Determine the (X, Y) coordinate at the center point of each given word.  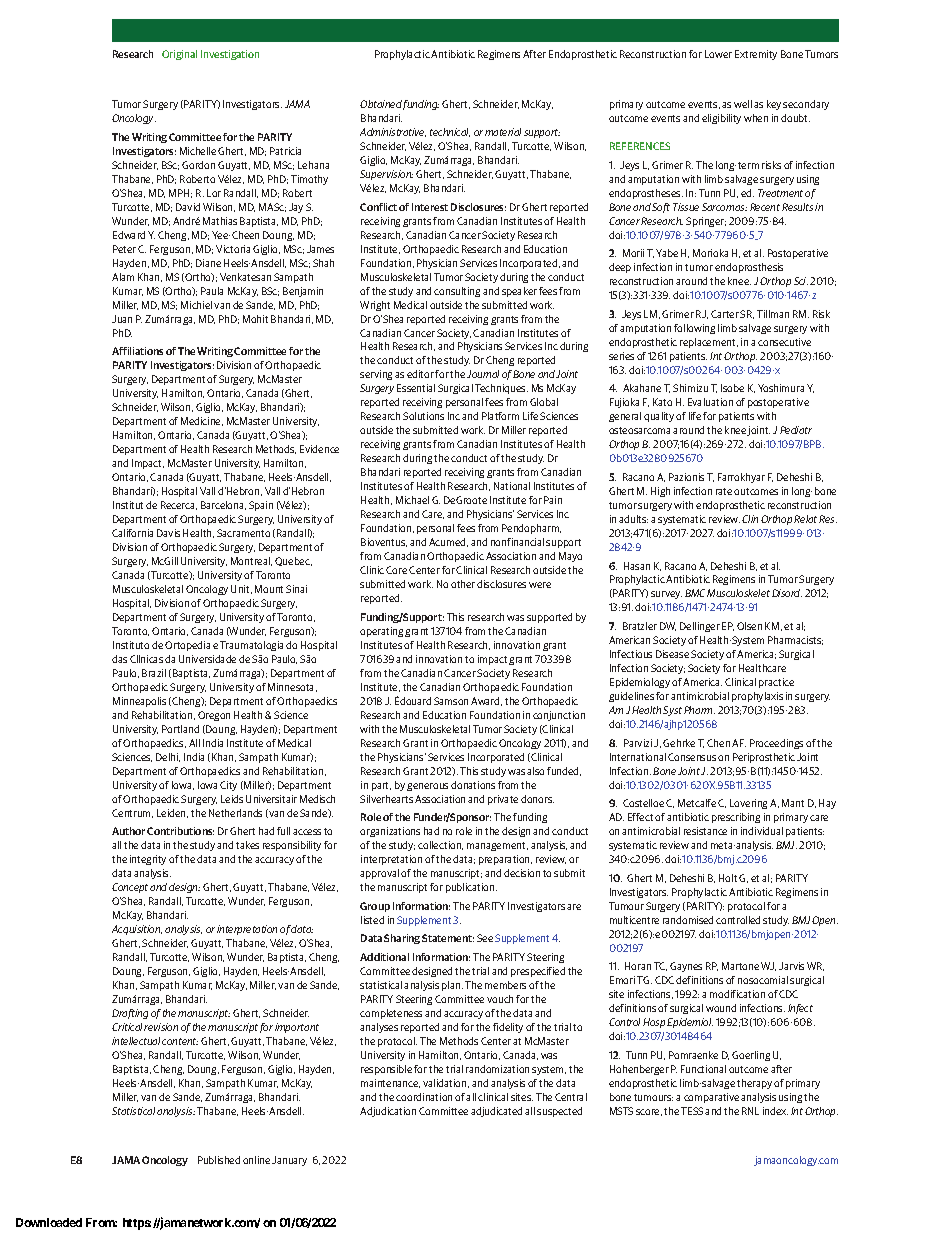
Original (179, 55)
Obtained (381, 104)
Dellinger (700, 627)
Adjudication (388, 1112)
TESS (692, 1111)
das (119, 659)
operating (381, 632)
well (743, 104)
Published (219, 1160)
